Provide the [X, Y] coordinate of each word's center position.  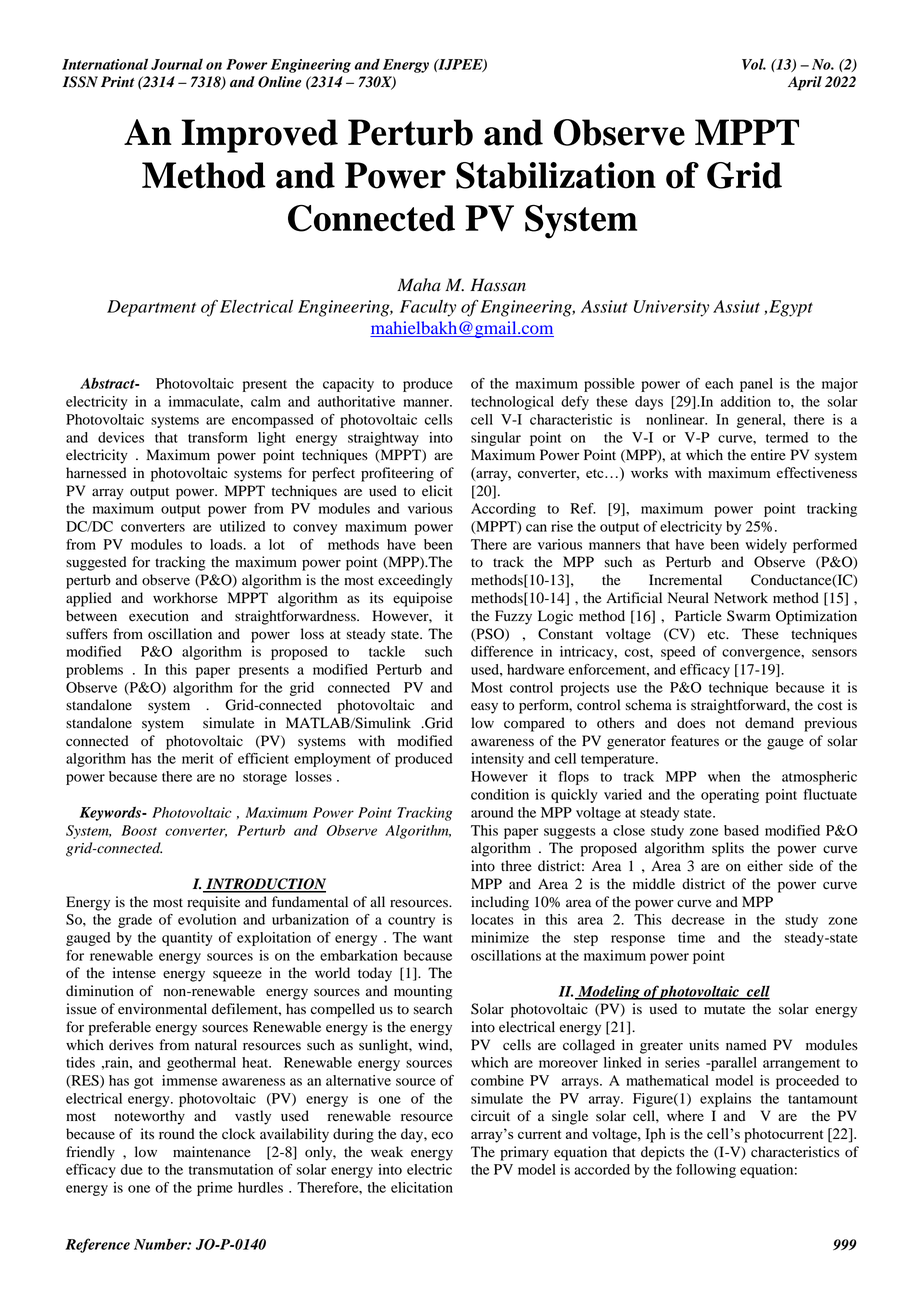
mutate [724, 1010]
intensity [497, 760]
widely [766, 546]
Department [151, 308]
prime [215, 1189]
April [805, 83]
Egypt [791, 308]
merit [198, 758]
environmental [162, 1009]
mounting [423, 992]
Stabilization [556, 175]
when [724, 776]
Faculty [428, 308]
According [503, 510]
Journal [177, 64]
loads [227, 544]
